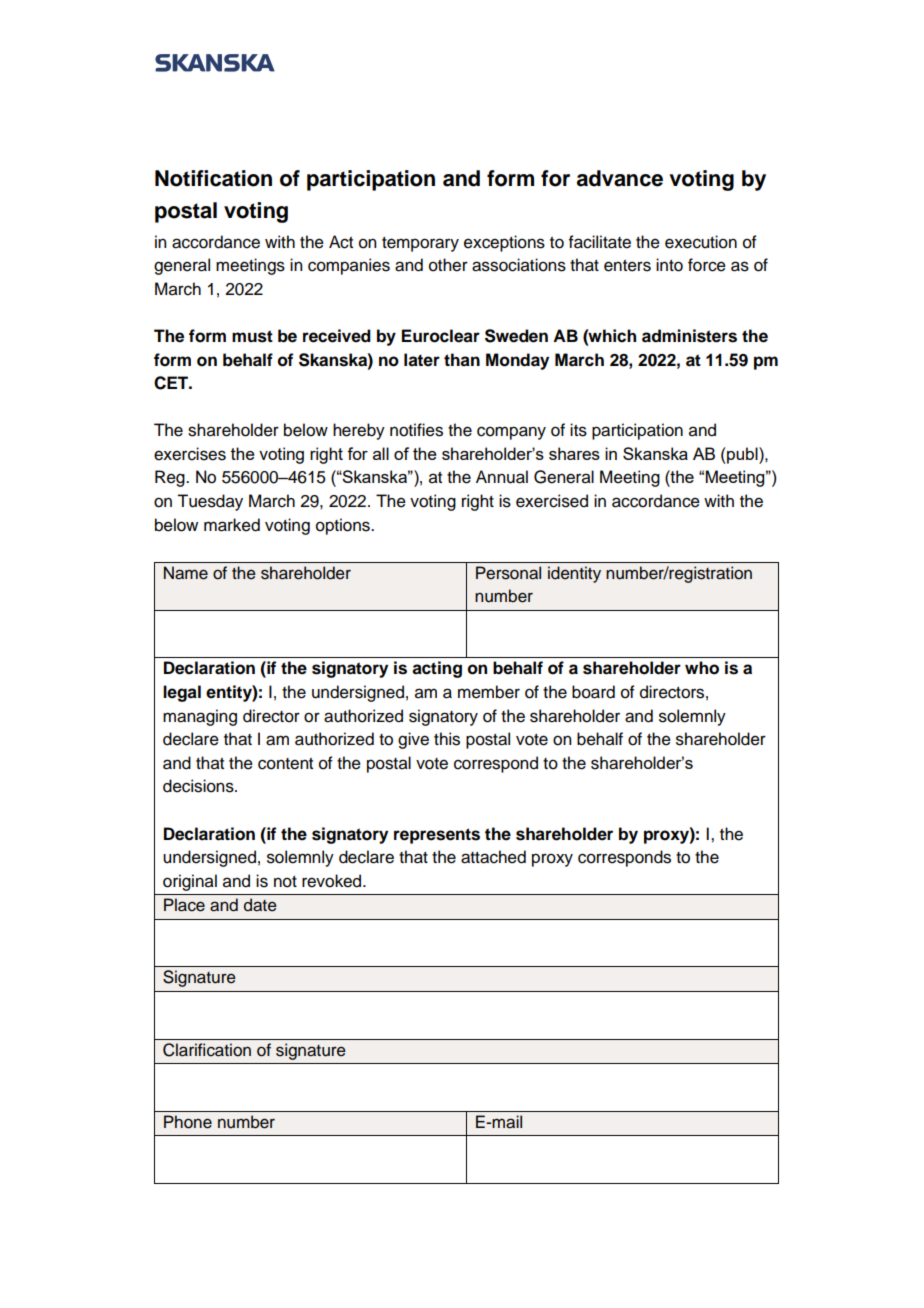  I want to click on acting, so click(437, 669).
